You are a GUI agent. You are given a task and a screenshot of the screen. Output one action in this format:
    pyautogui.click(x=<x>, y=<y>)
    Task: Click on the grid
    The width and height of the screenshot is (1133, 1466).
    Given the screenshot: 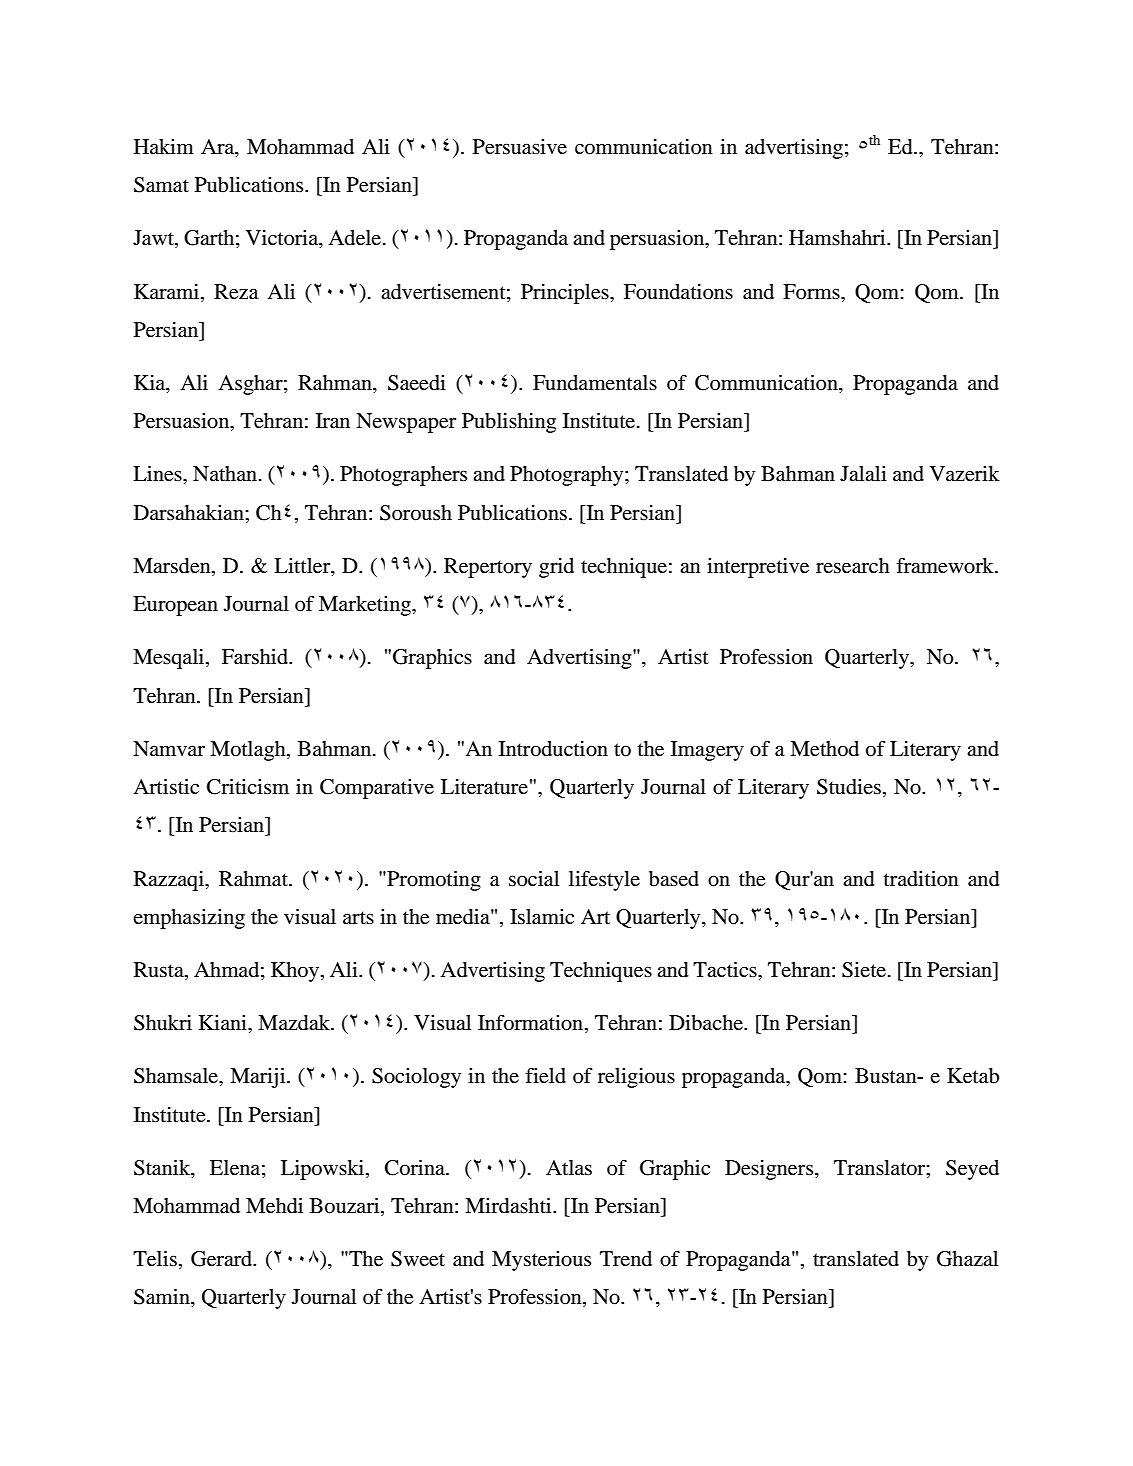 What is the action you would take?
    pyautogui.click(x=556, y=568)
